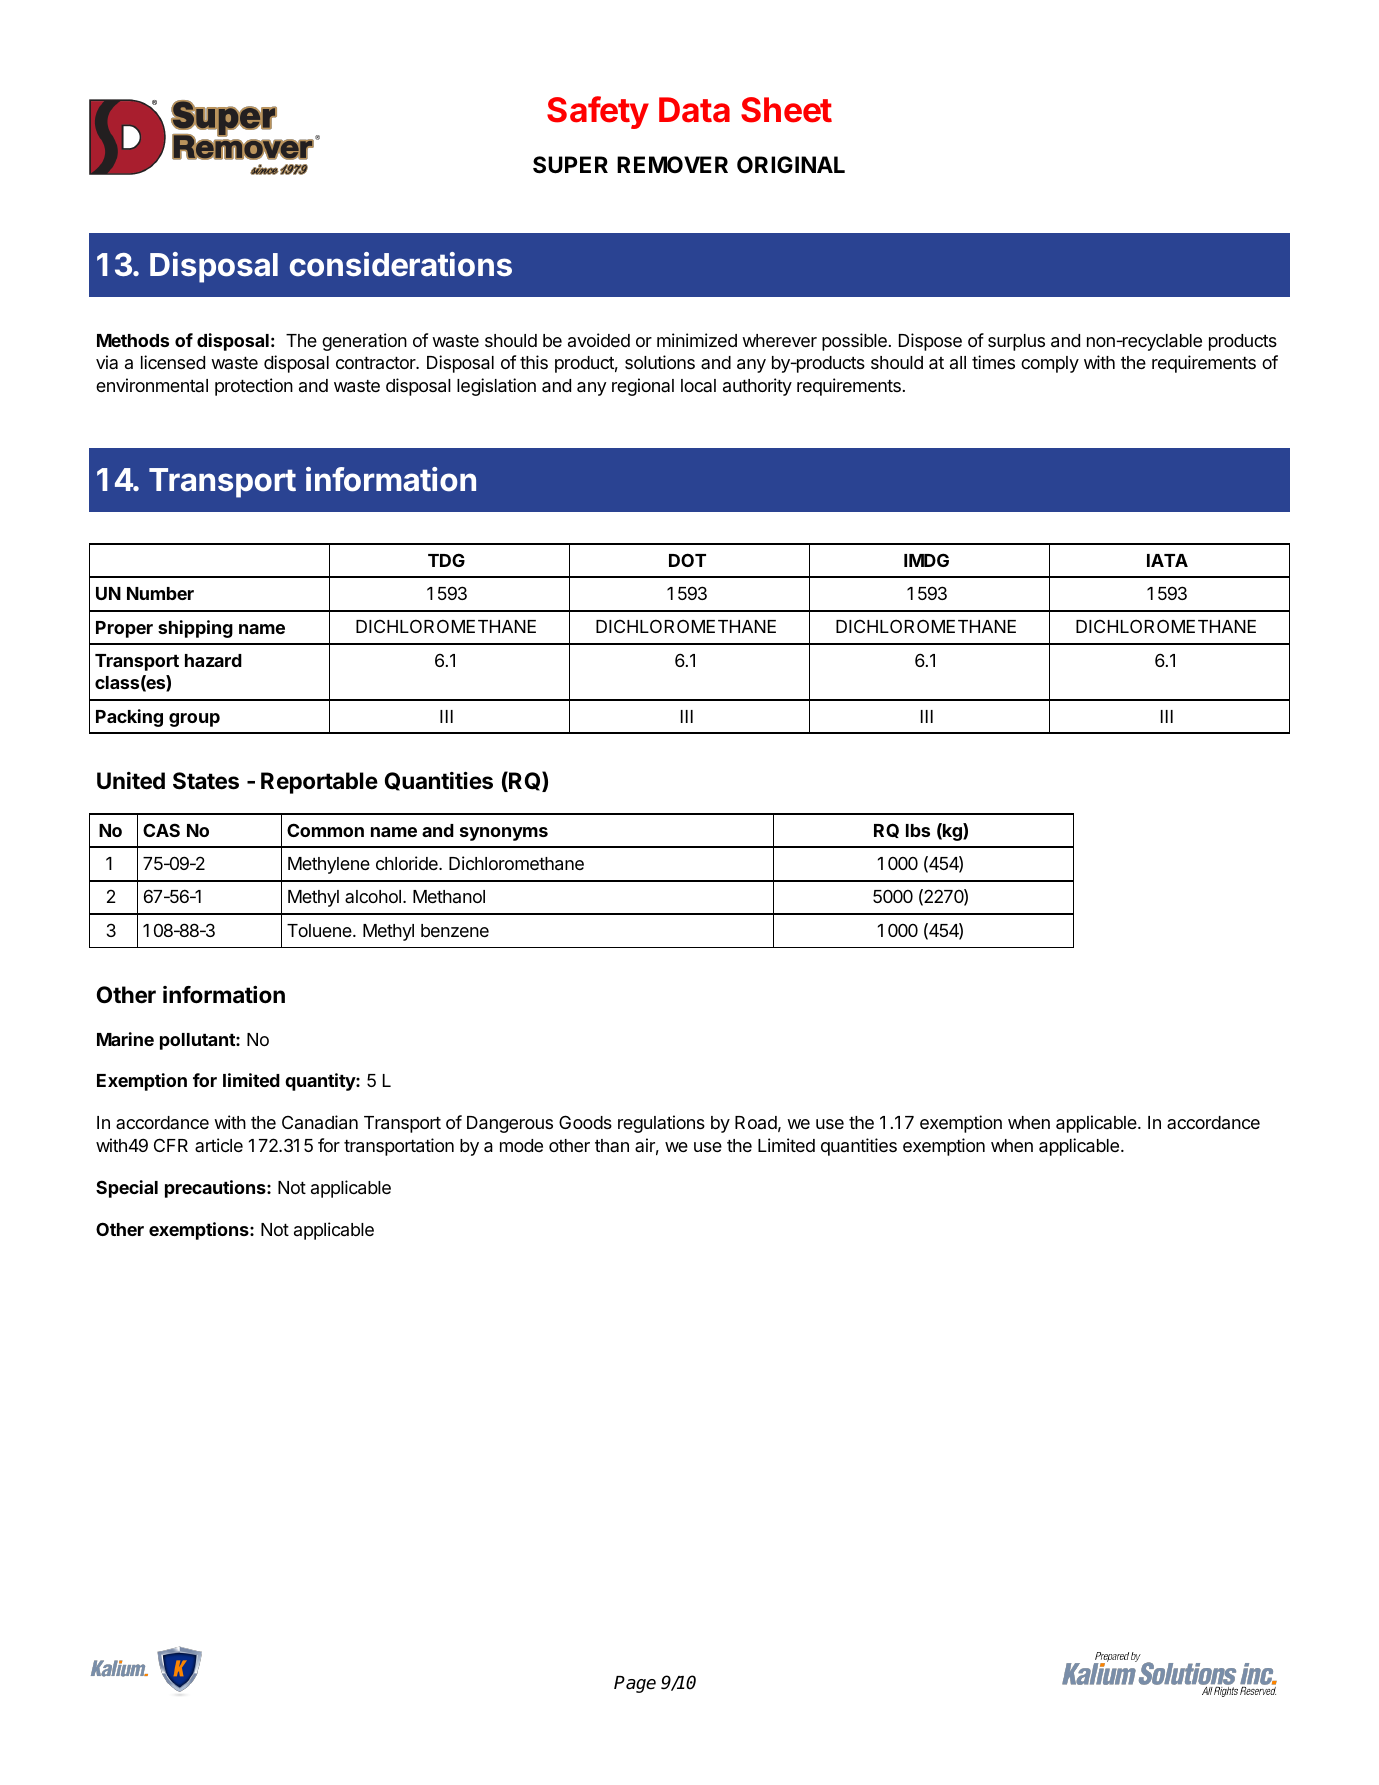 Image resolution: width=1379 pixels, height=1785 pixels. What do you see at coordinates (401, 264) in the screenshot?
I see `considerations` at bounding box center [401, 264].
